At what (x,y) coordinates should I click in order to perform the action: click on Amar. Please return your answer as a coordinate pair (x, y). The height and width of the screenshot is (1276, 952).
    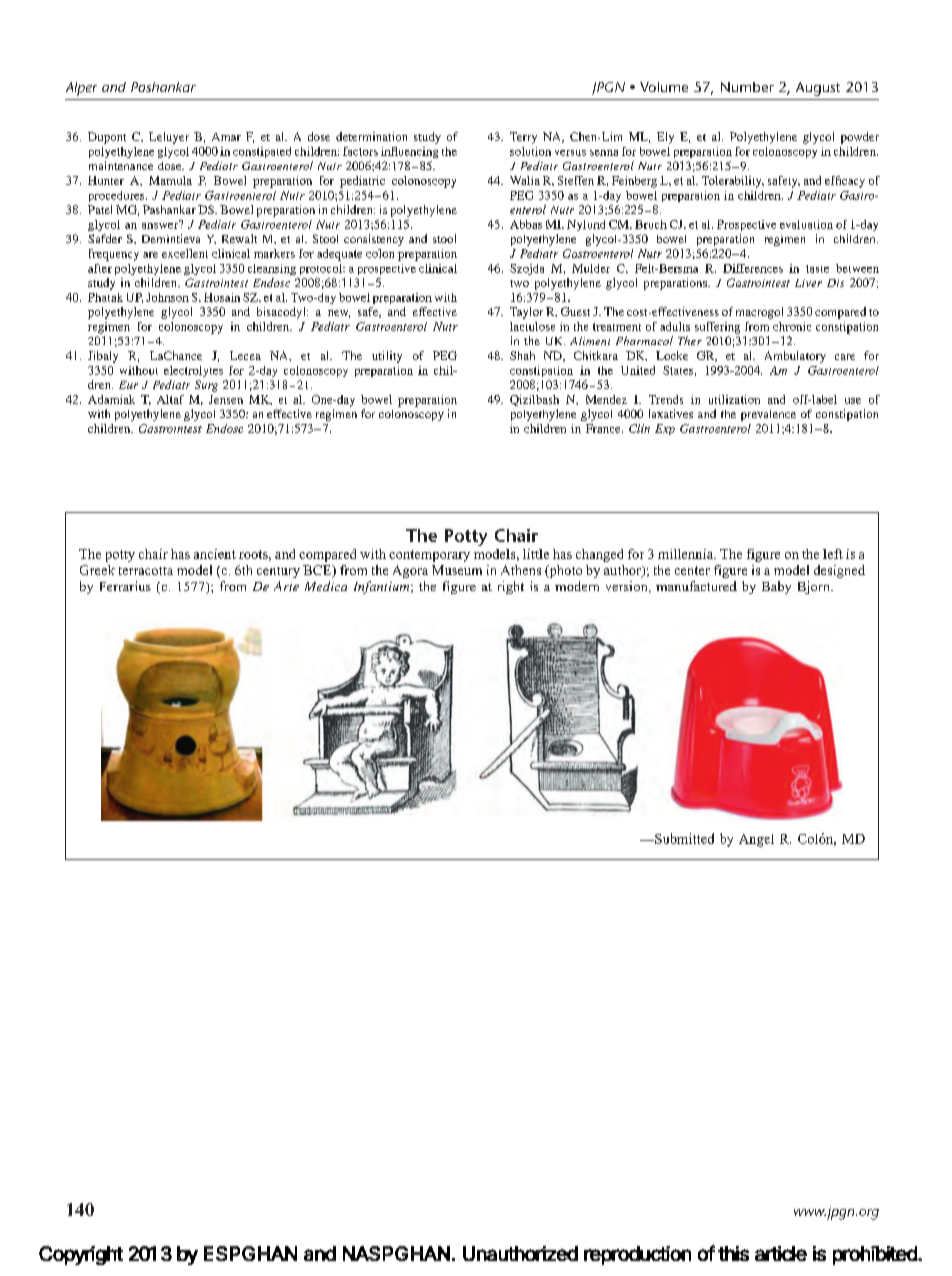
    Looking at the image, I should click on (226, 137).
